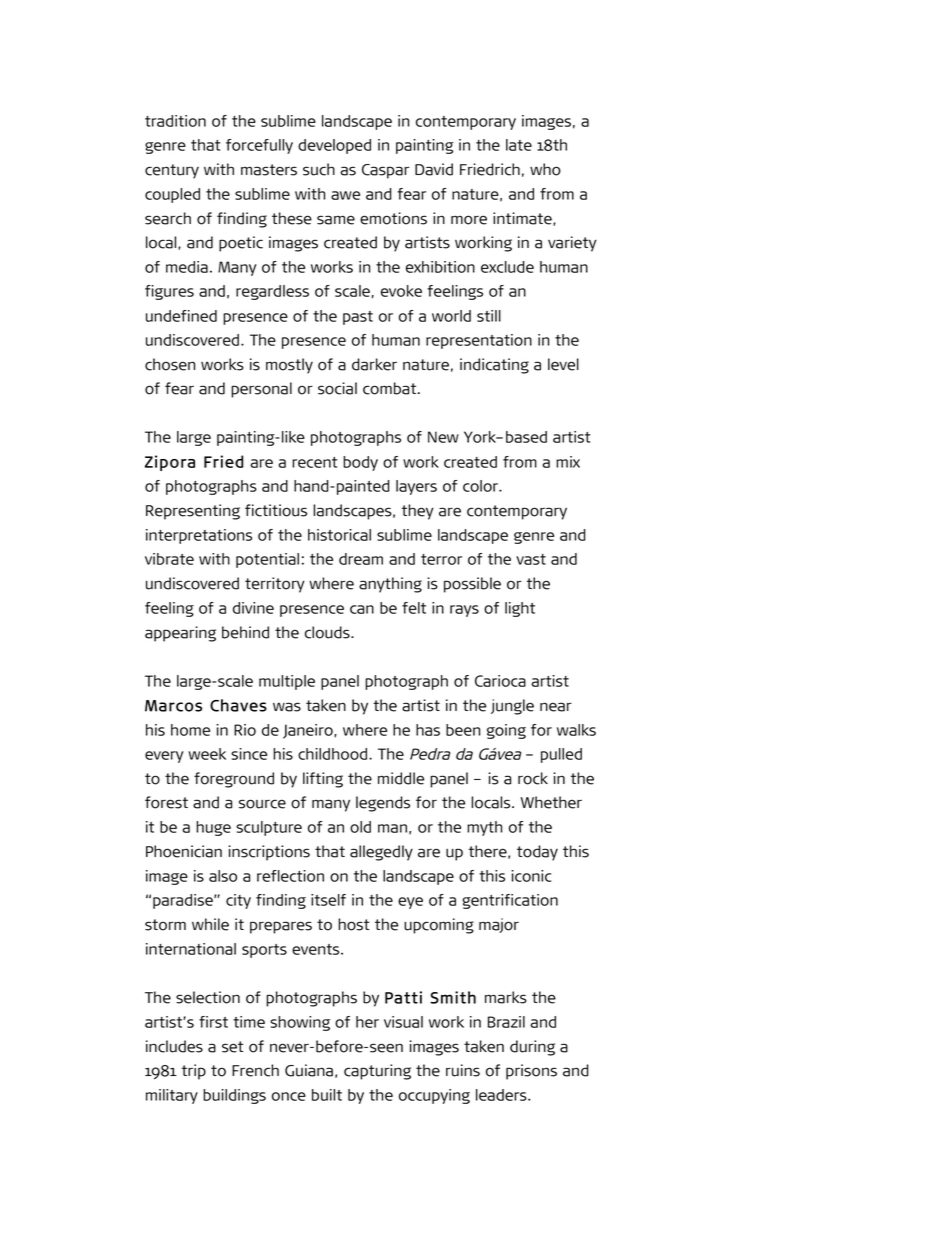  What do you see at coordinates (377, 1072) in the page?
I see `capturing` at bounding box center [377, 1072].
